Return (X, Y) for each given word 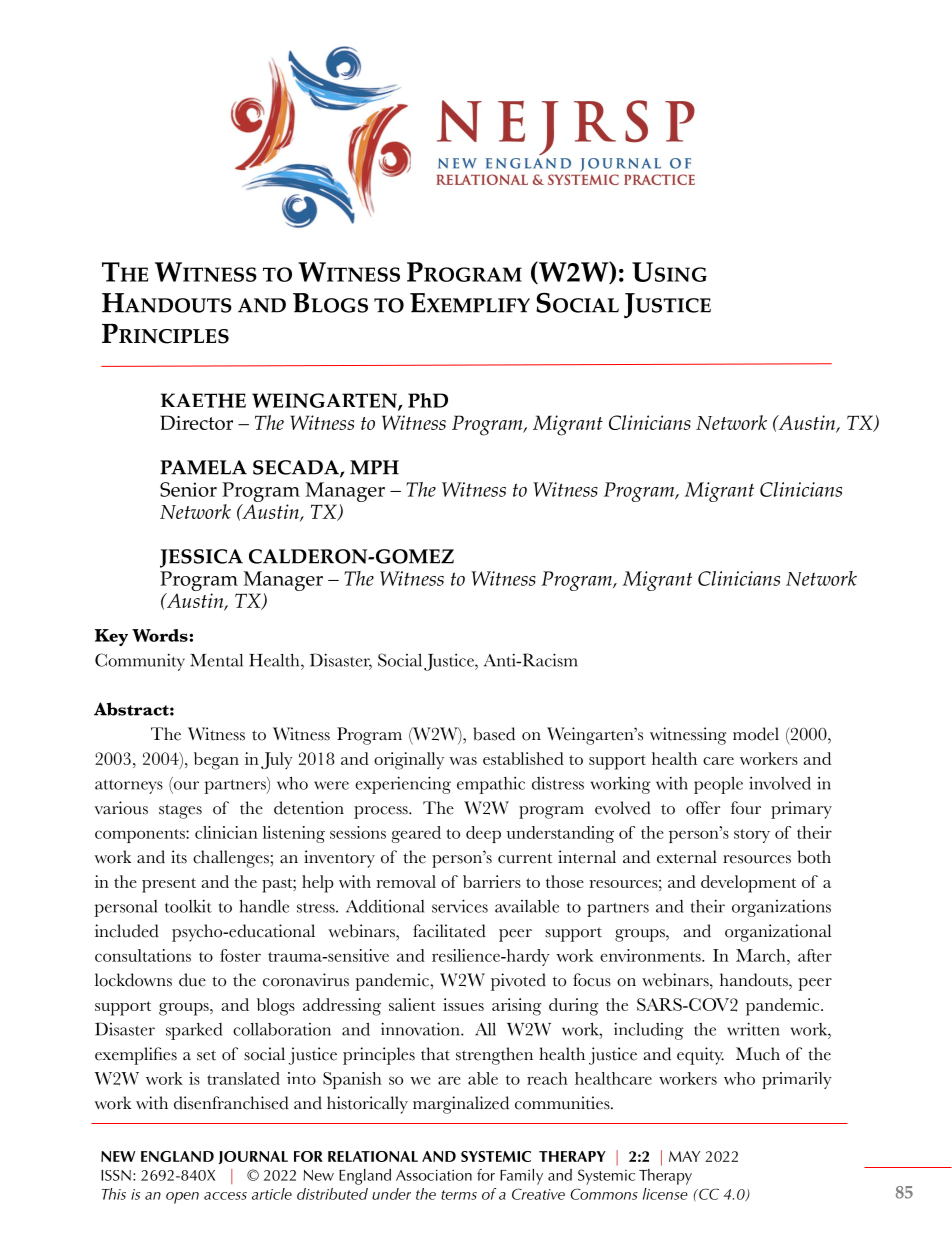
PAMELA (203, 467)
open (182, 1198)
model (756, 734)
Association (434, 1175)
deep (483, 834)
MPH (374, 467)
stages (180, 811)
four (746, 808)
